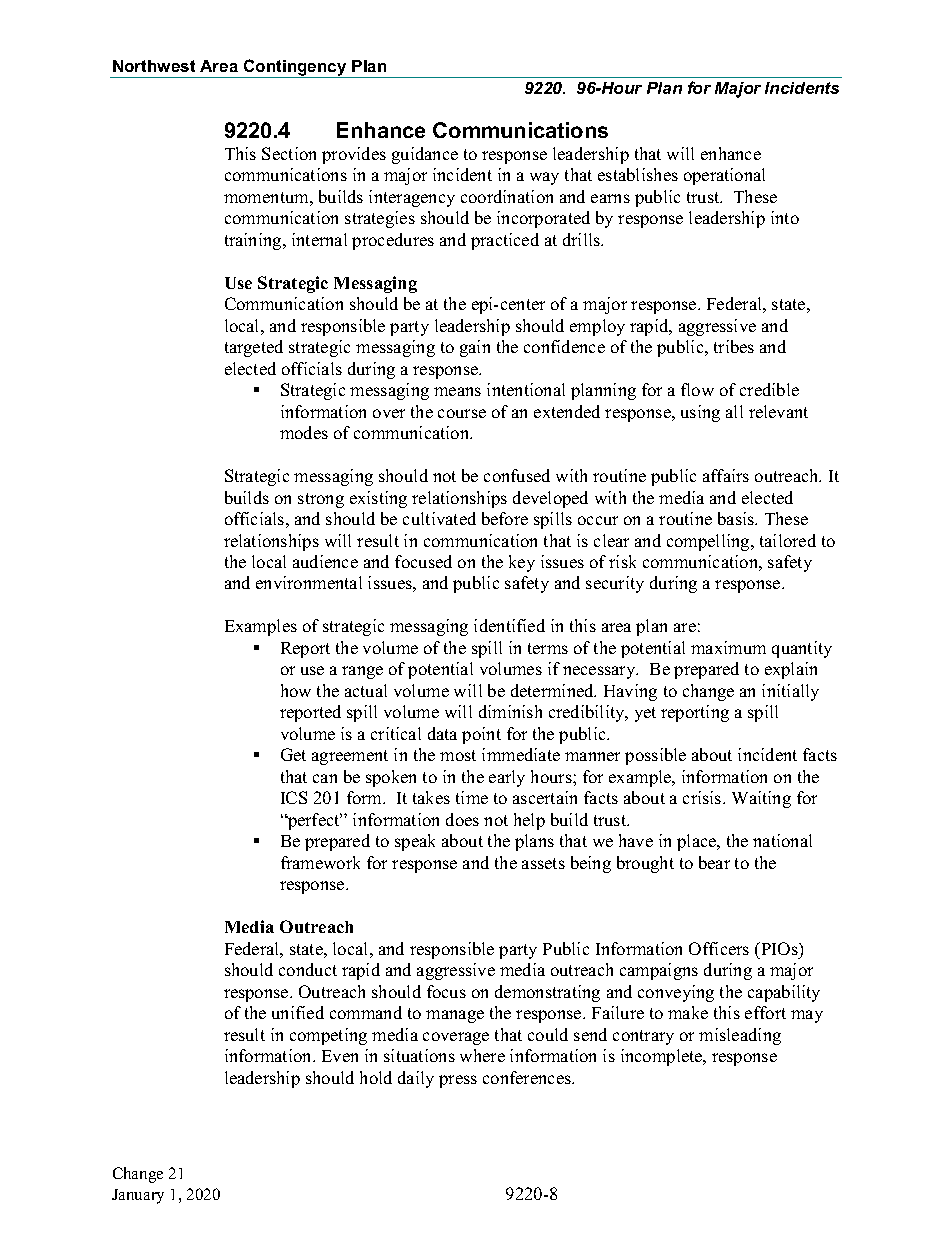  What do you see at coordinates (254, 348) in the page?
I see `targeted` at bounding box center [254, 348].
